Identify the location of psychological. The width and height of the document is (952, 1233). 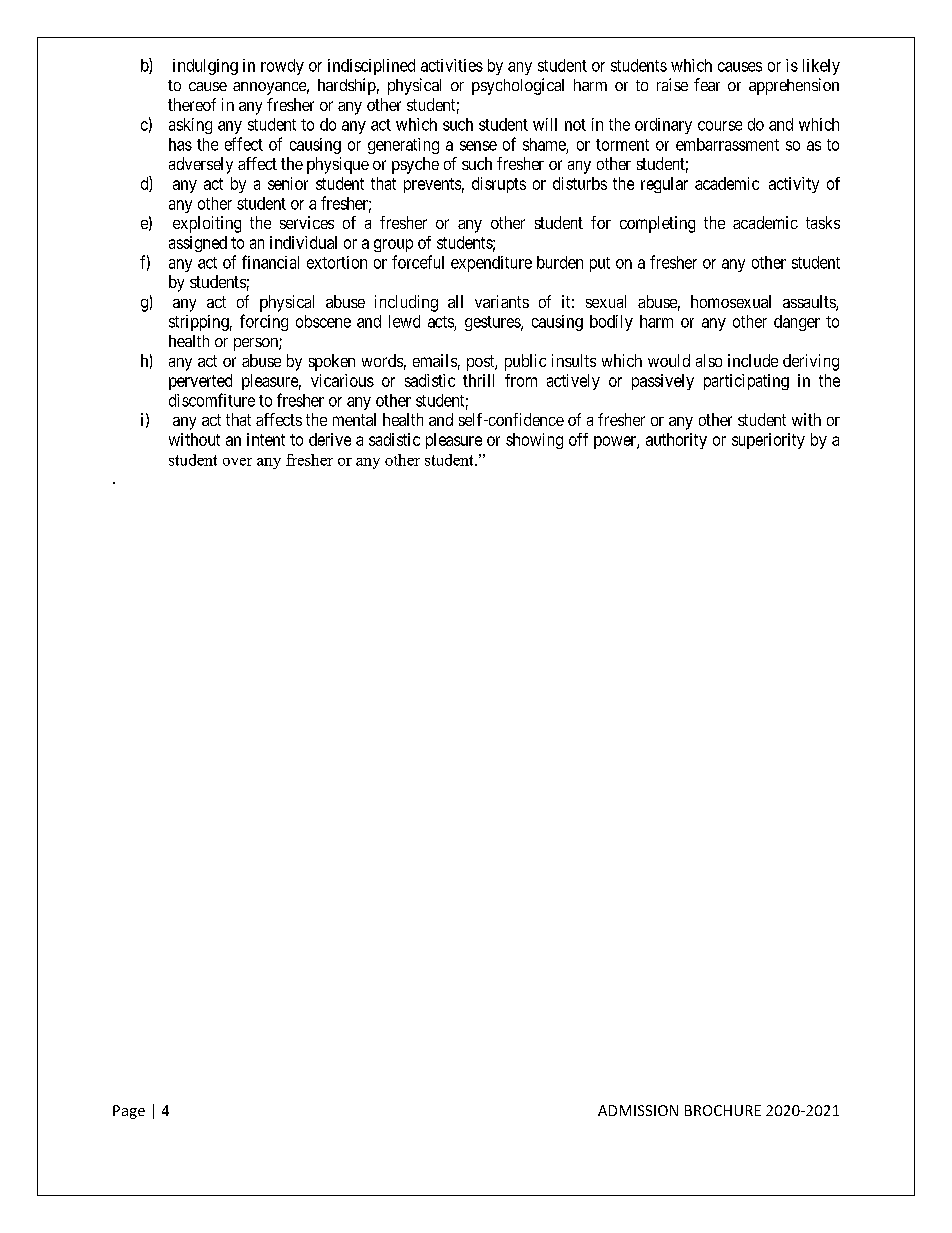
(518, 86).
